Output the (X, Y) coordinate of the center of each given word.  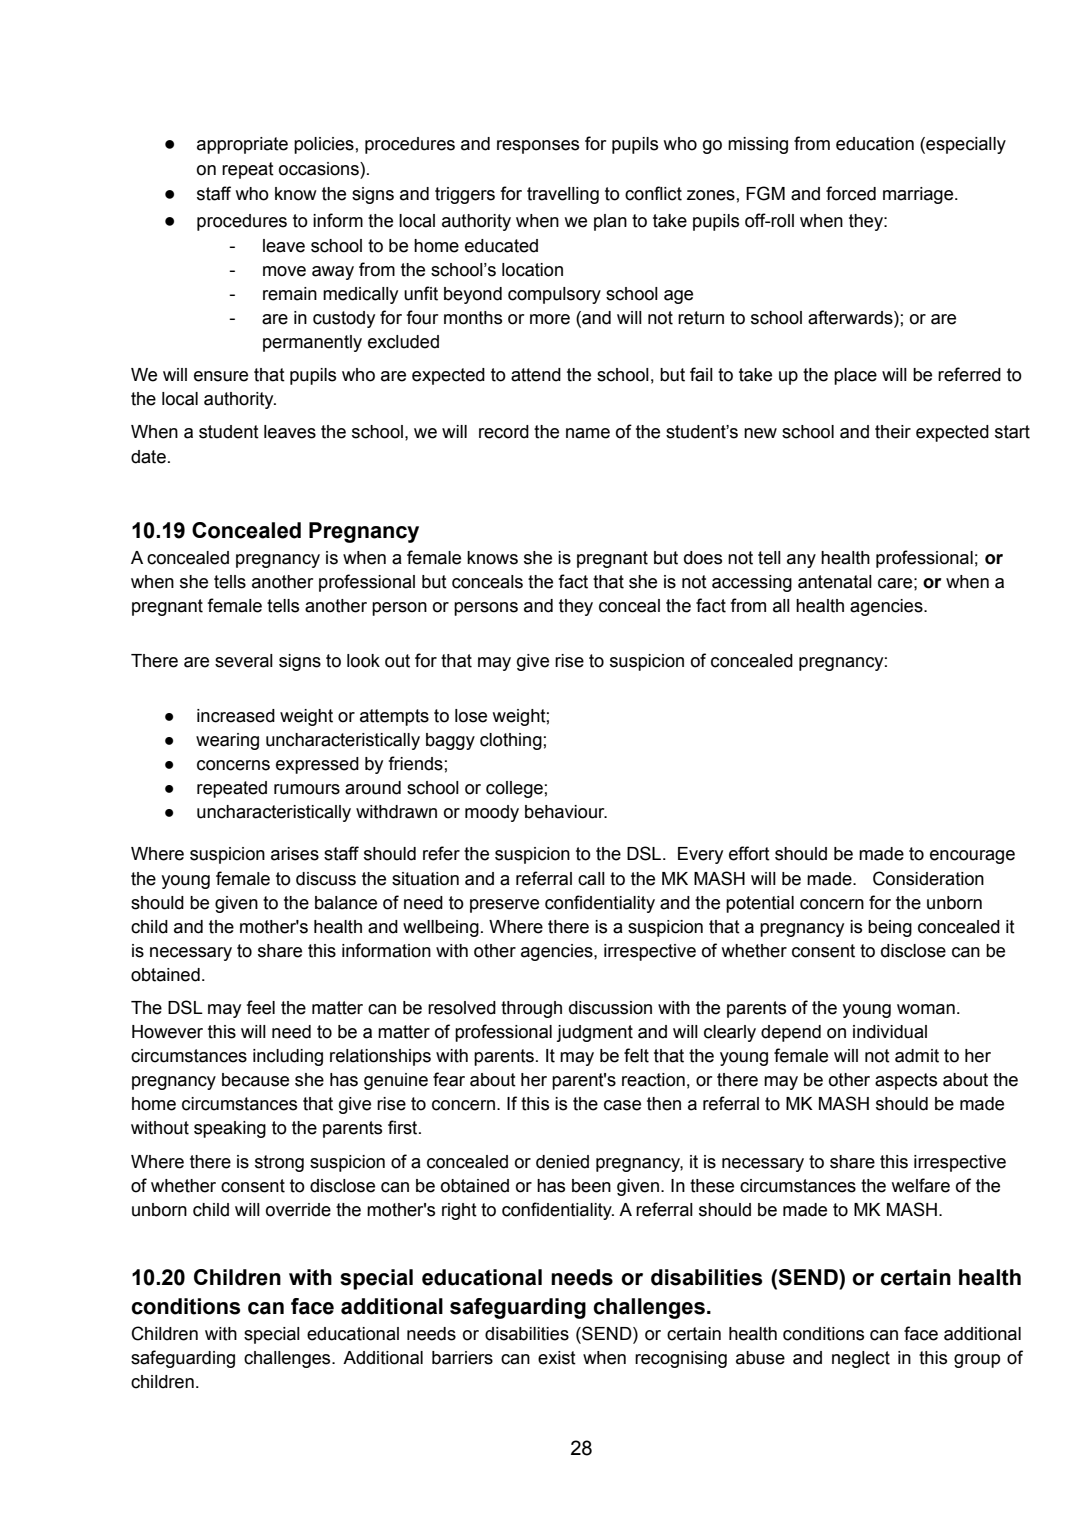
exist (557, 1358)
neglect (861, 1359)
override (298, 1210)
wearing (227, 741)
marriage (919, 195)
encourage (972, 857)
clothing (511, 741)
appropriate (242, 145)
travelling (563, 195)
